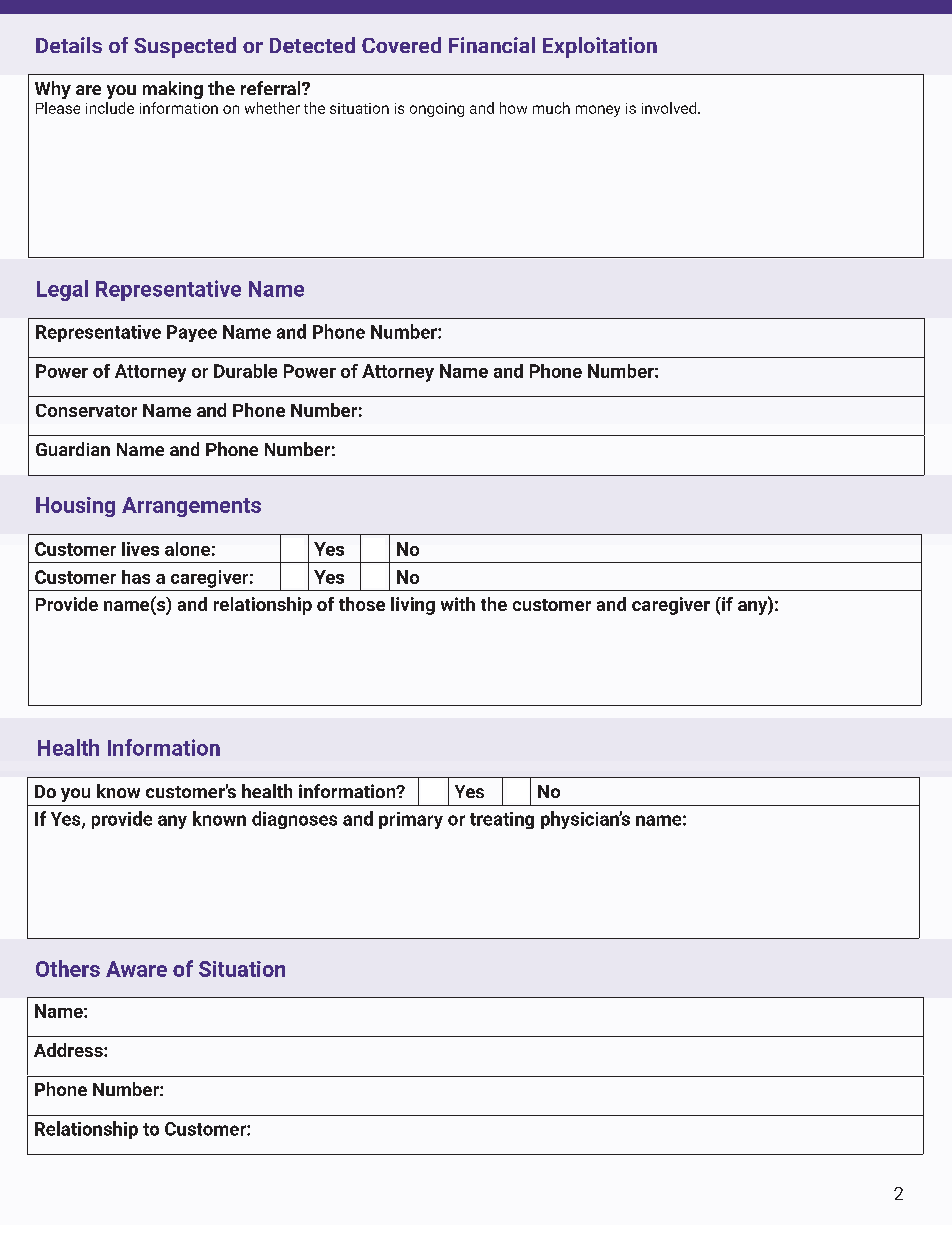  I want to click on with, so click(458, 604).
